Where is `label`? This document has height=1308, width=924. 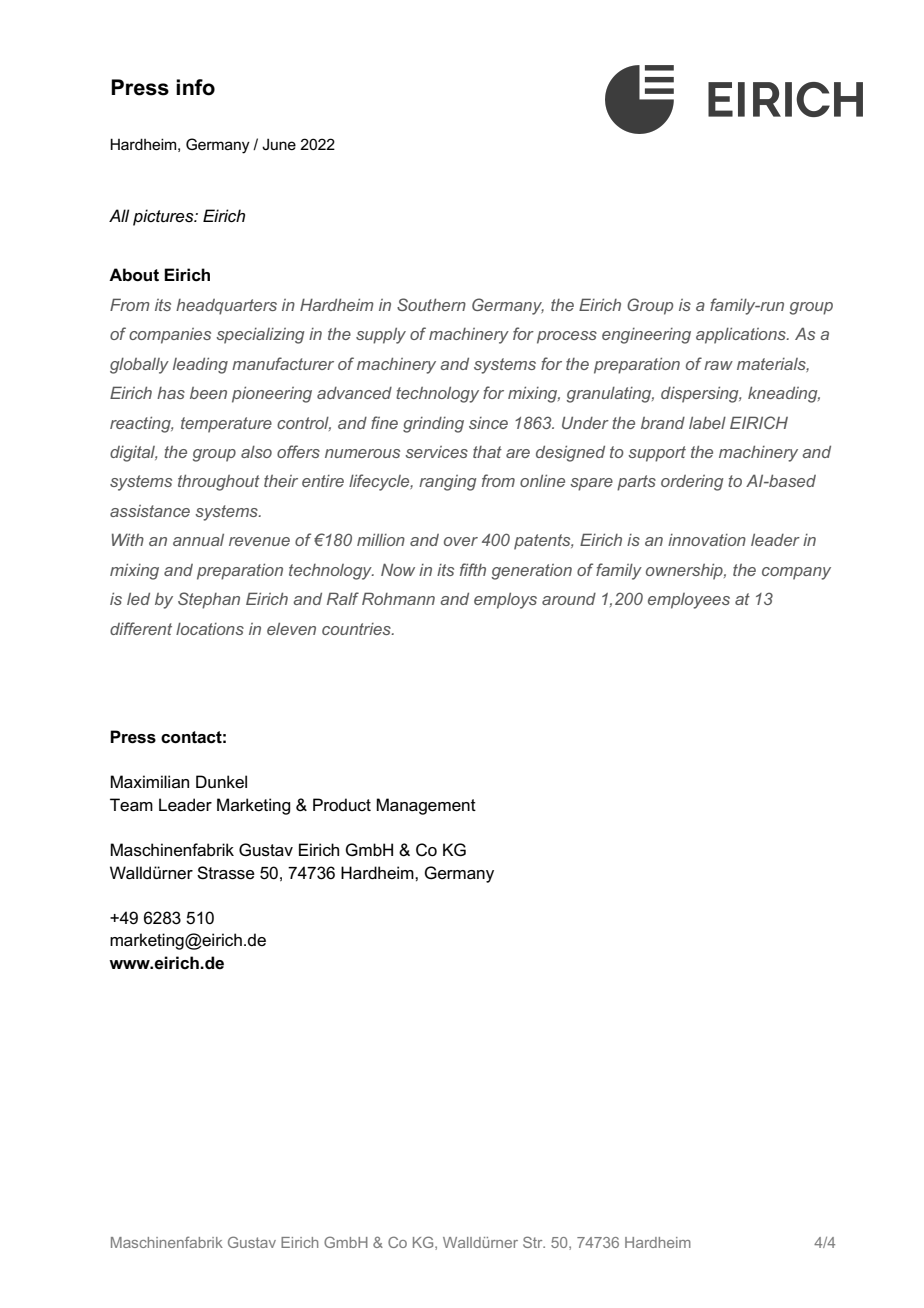
label is located at coordinates (707, 422).
